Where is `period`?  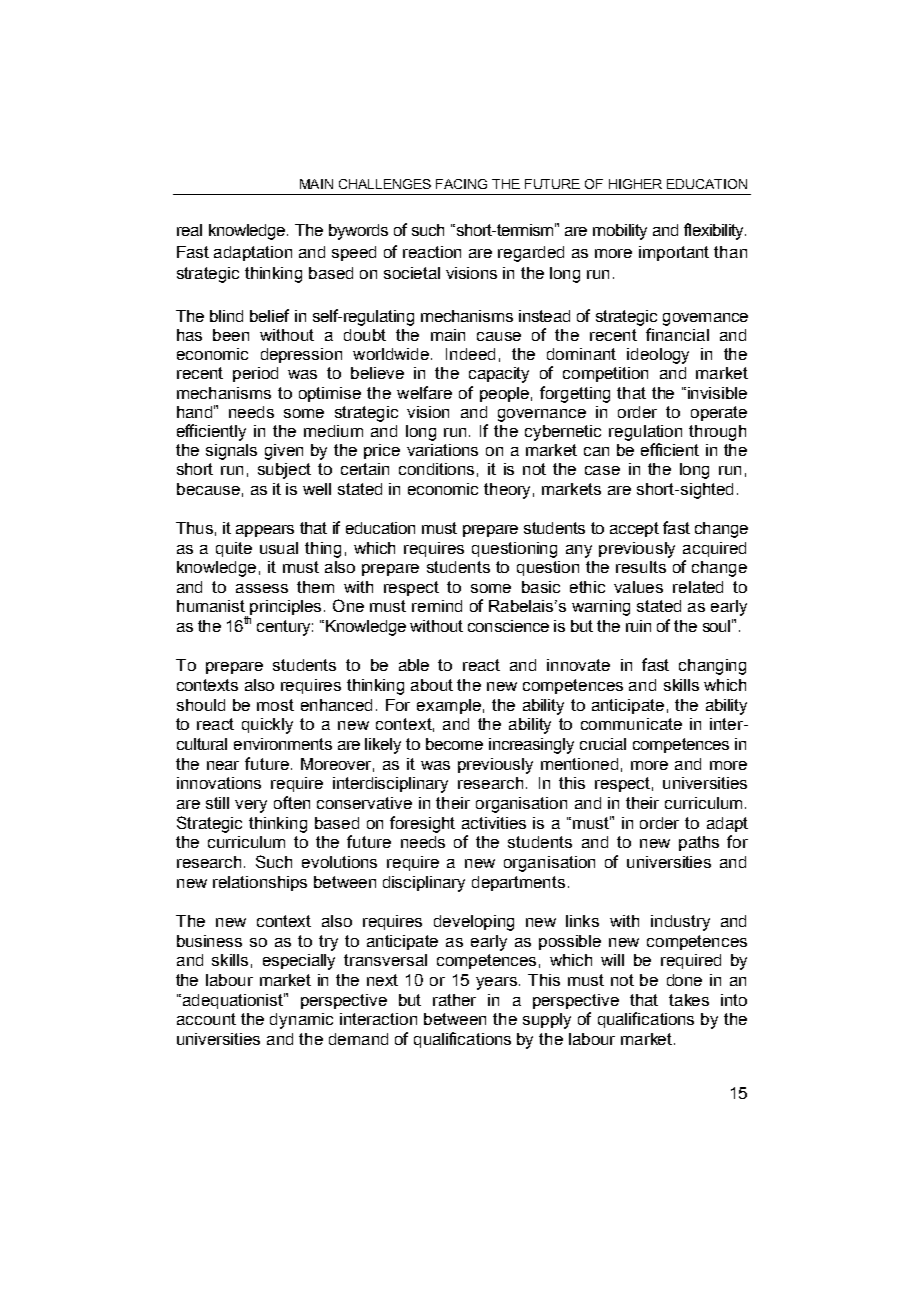
period is located at coordinates (255, 374).
